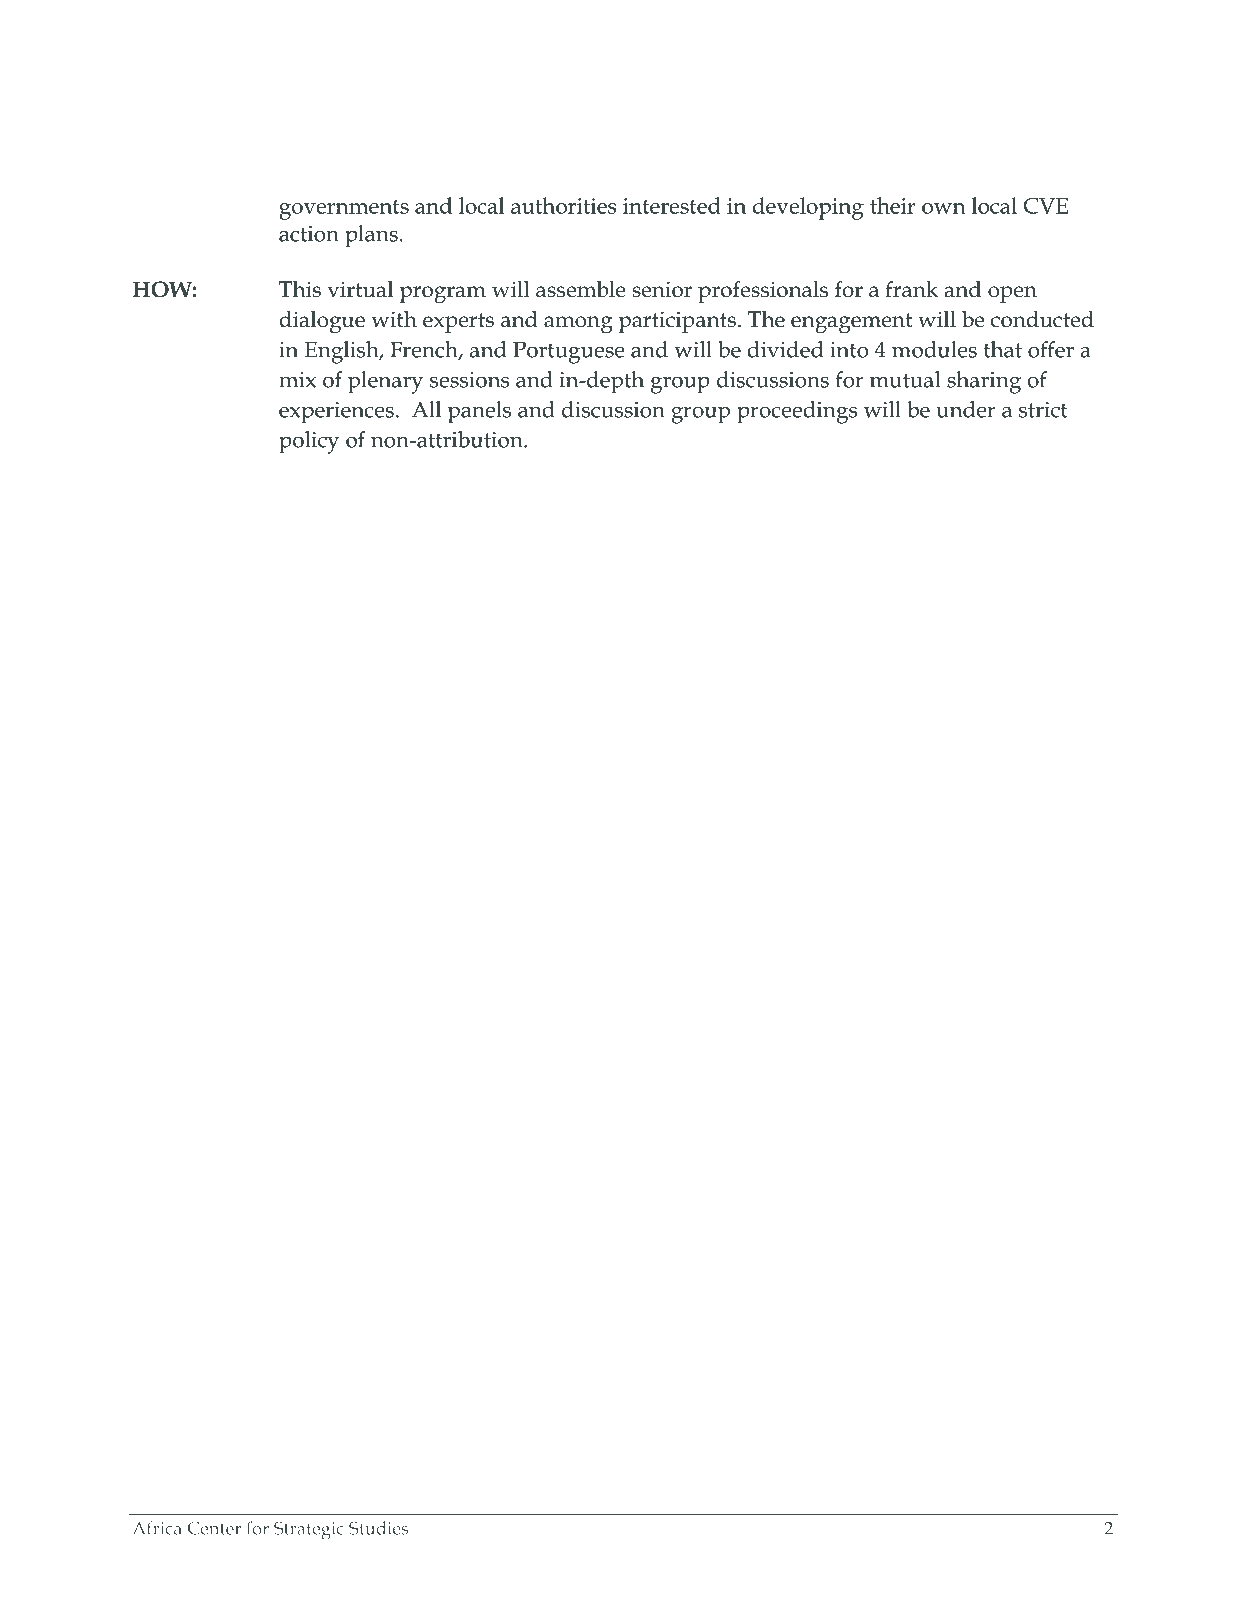 Image resolution: width=1247 pixels, height=1613 pixels. I want to click on panels, so click(479, 412).
